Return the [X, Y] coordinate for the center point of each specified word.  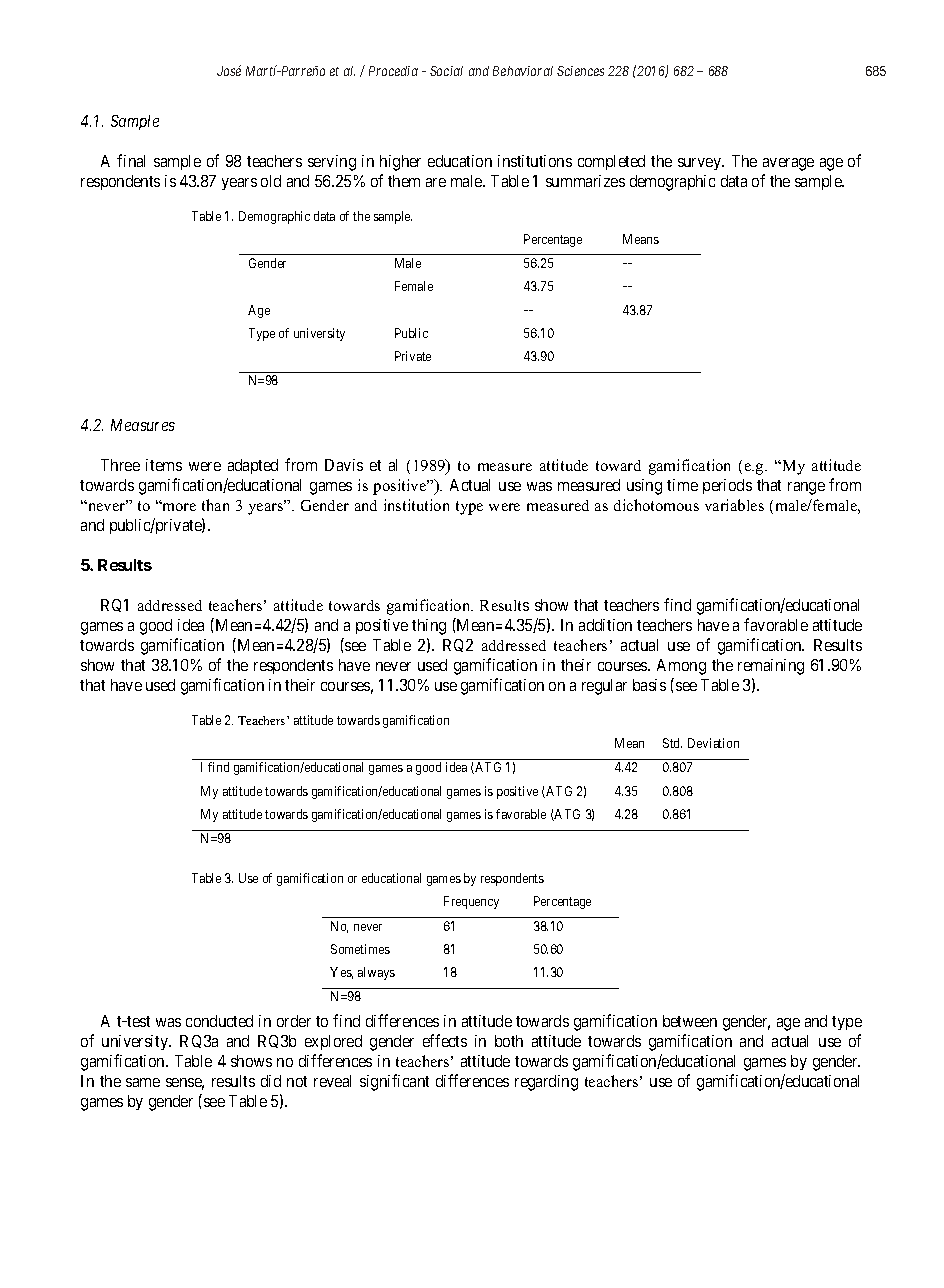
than [215, 505]
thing [429, 627]
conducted [219, 1021]
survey [701, 164]
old [271, 181]
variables [734, 505]
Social [446, 71]
